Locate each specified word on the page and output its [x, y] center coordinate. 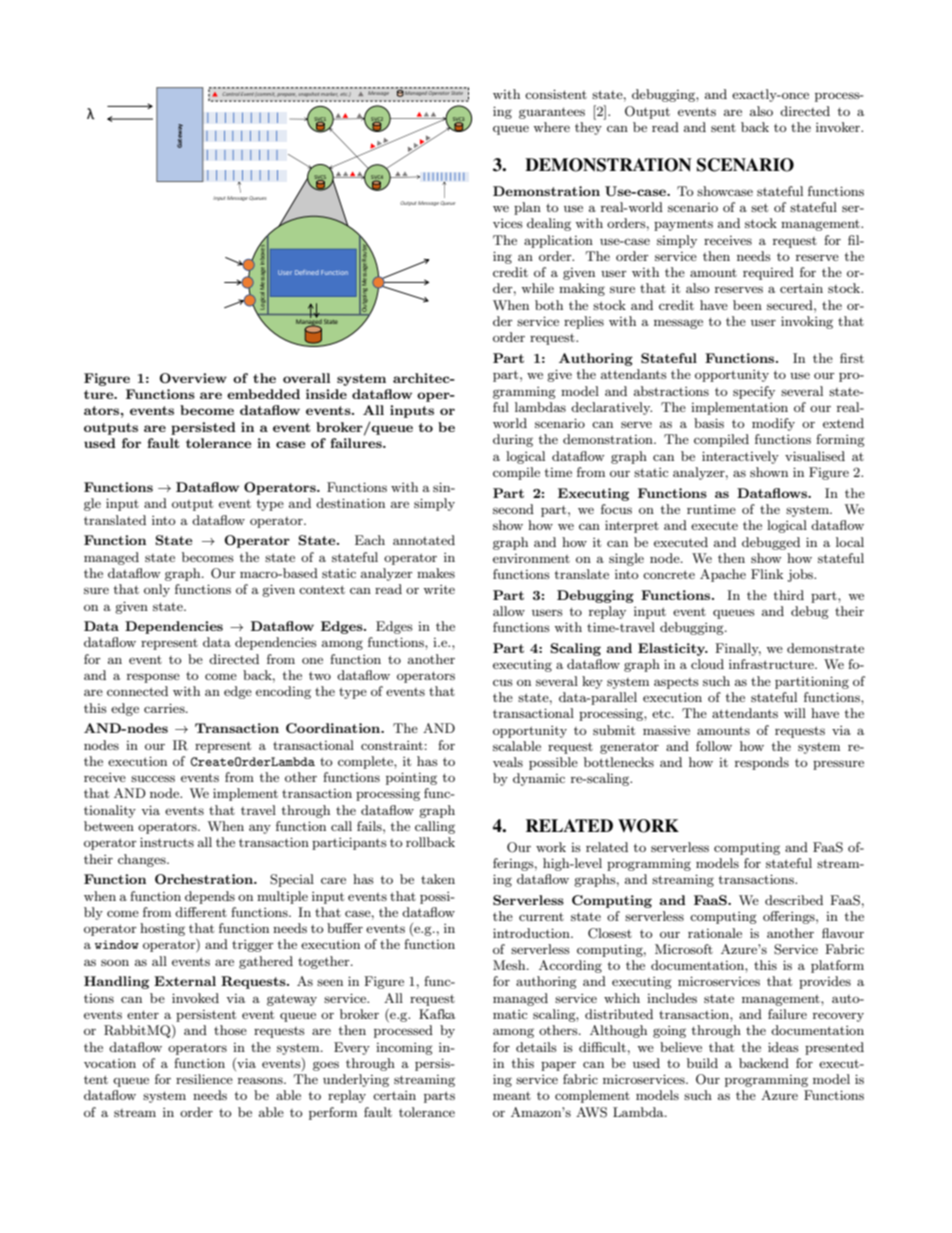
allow [509, 611]
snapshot [309, 94]
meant [512, 1096]
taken [438, 879]
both [549, 305]
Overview [193, 378]
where [551, 127]
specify [754, 392]
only [157, 590]
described [794, 900]
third [789, 595]
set [759, 207]
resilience [204, 1079]
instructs [167, 842]
